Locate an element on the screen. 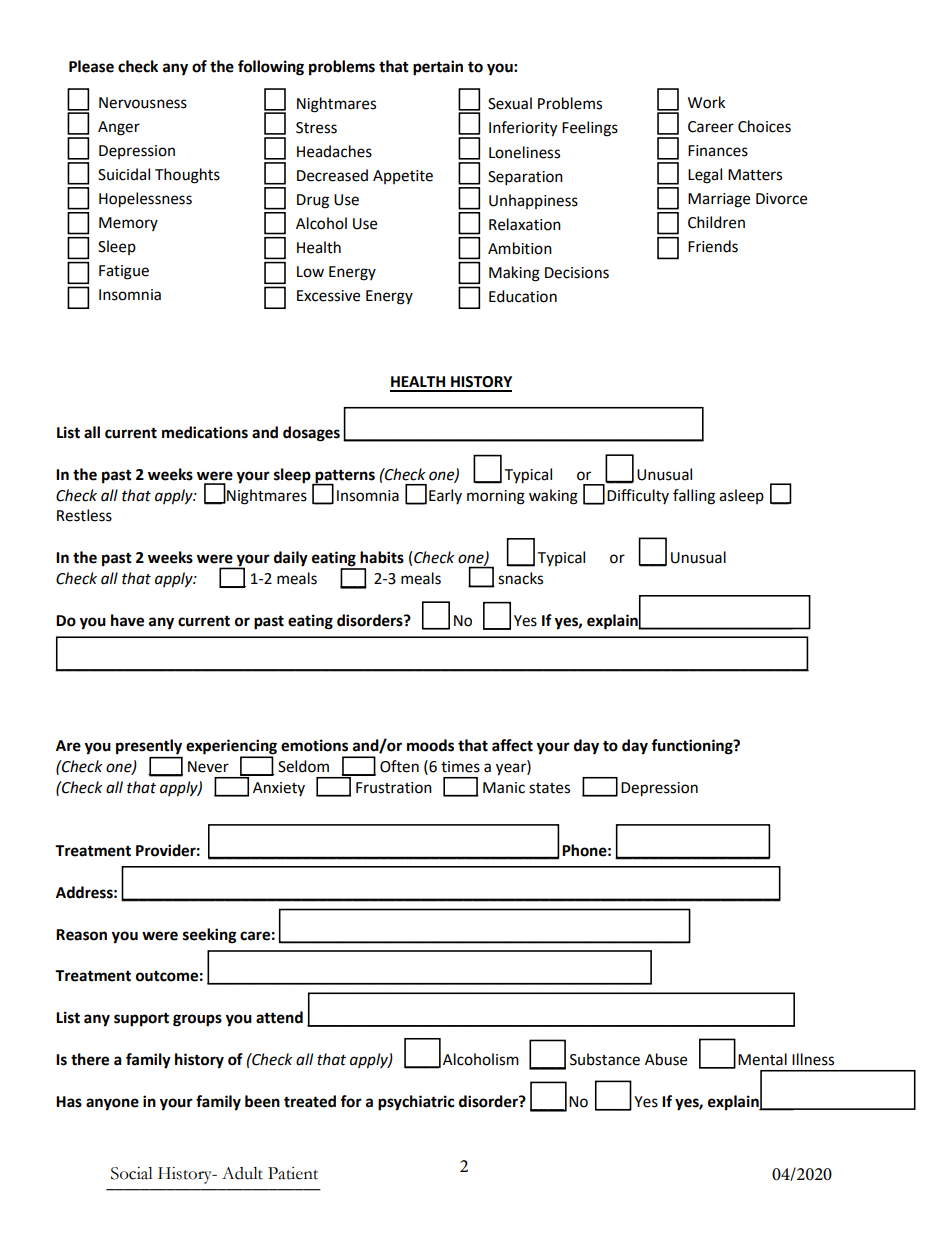  medications is located at coordinates (205, 432).
